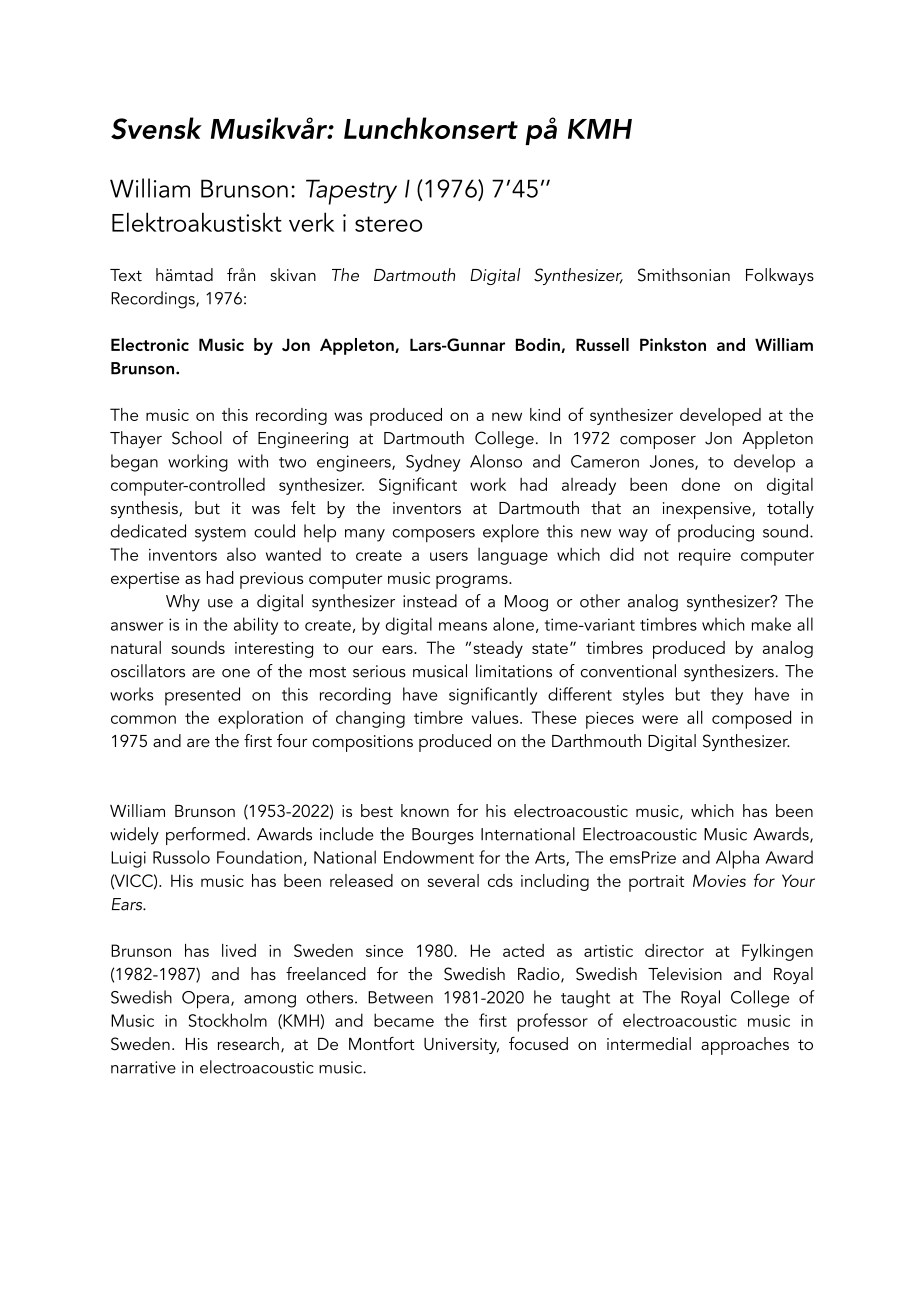 Image resolution: width=924 pixels, height=1308 pixels. What do you see at coordinates (156, 128) in the document?
I see `Svensk` at bounding box center [156, 128].
